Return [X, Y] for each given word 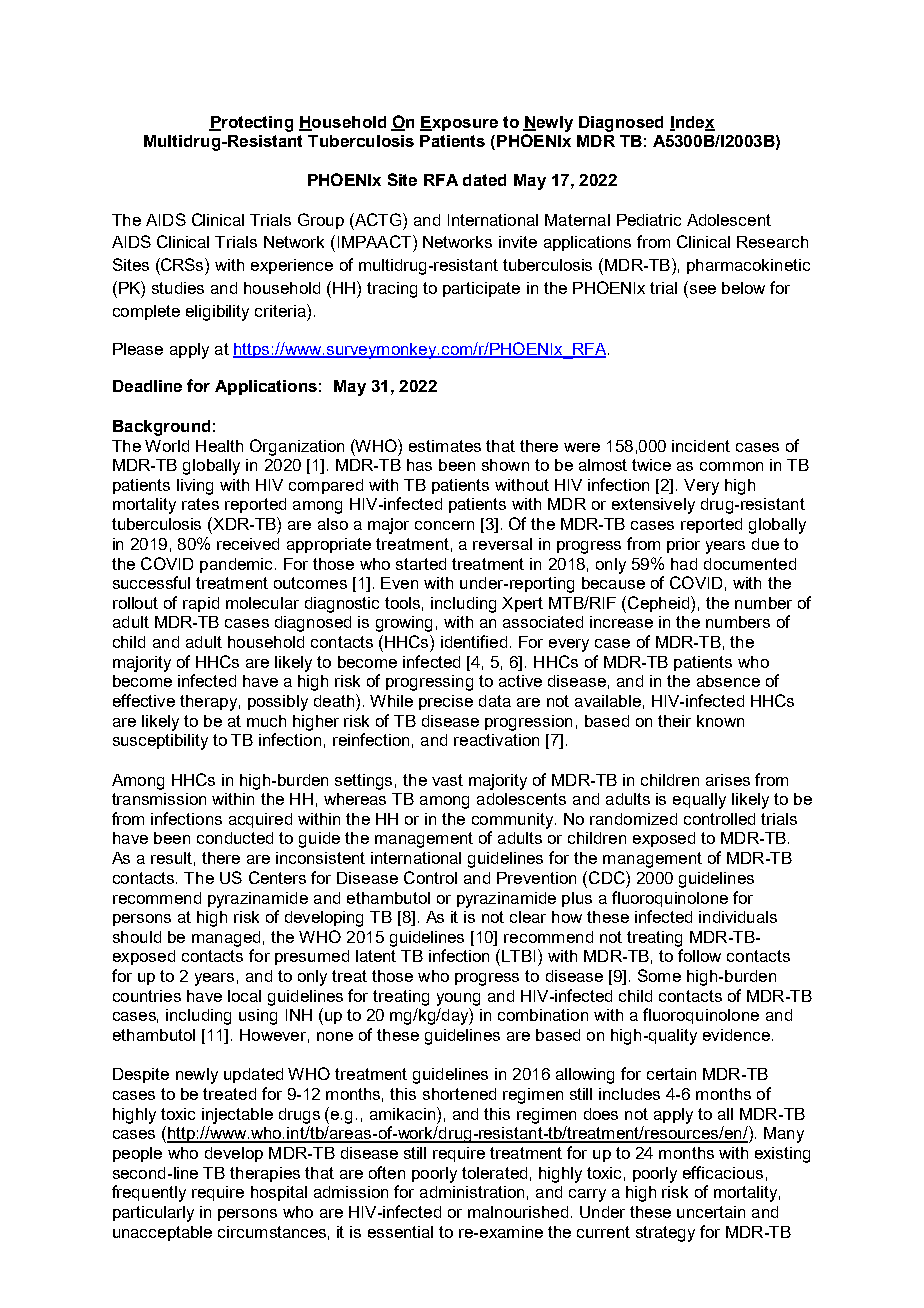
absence [728, 681]
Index [692, 123]
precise [446, 702]
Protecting [251, 124]
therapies [265, 1174]
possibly [278, 703]
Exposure [459, 123]
